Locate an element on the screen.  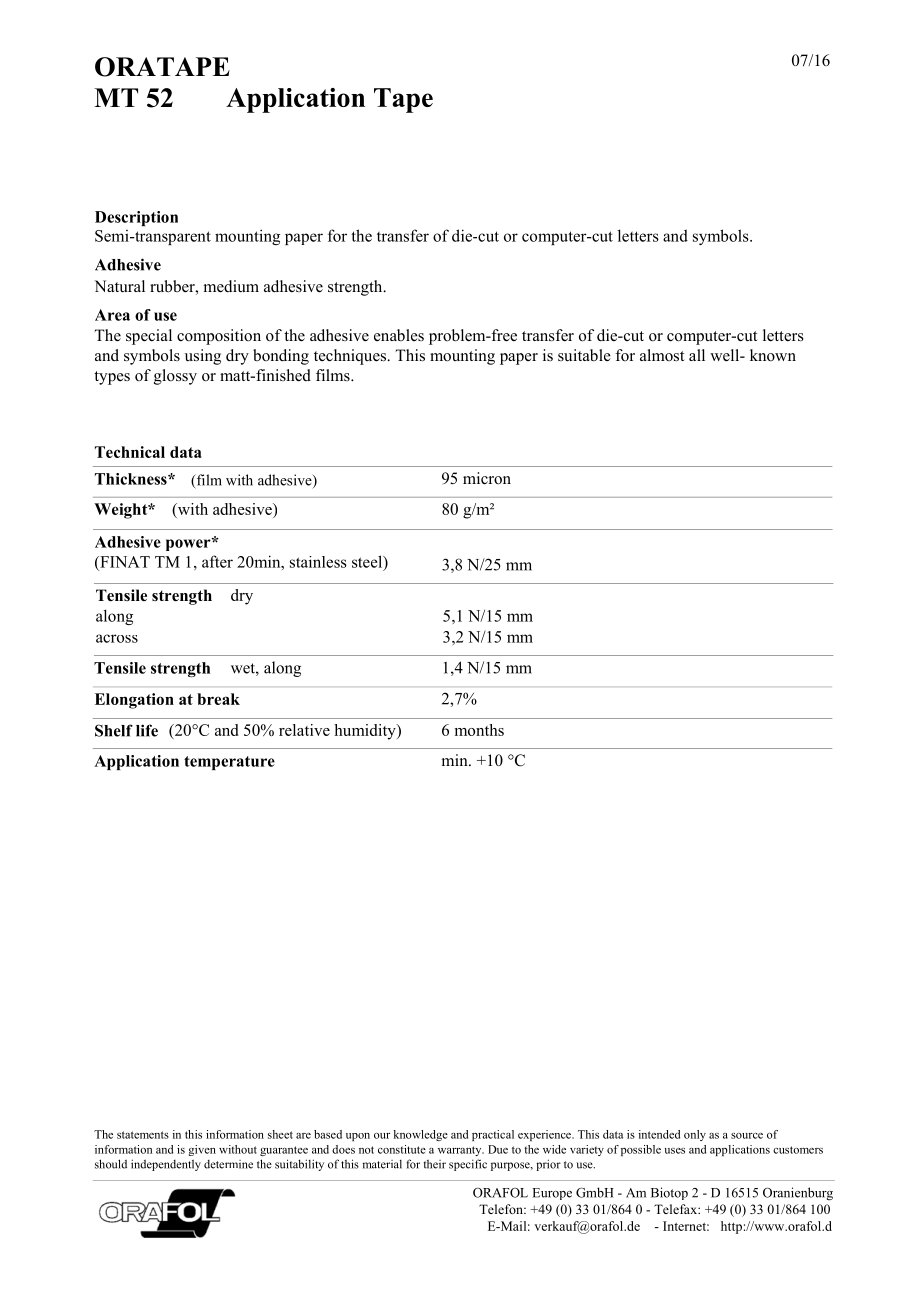
months is located at coordinates (479, 730).
